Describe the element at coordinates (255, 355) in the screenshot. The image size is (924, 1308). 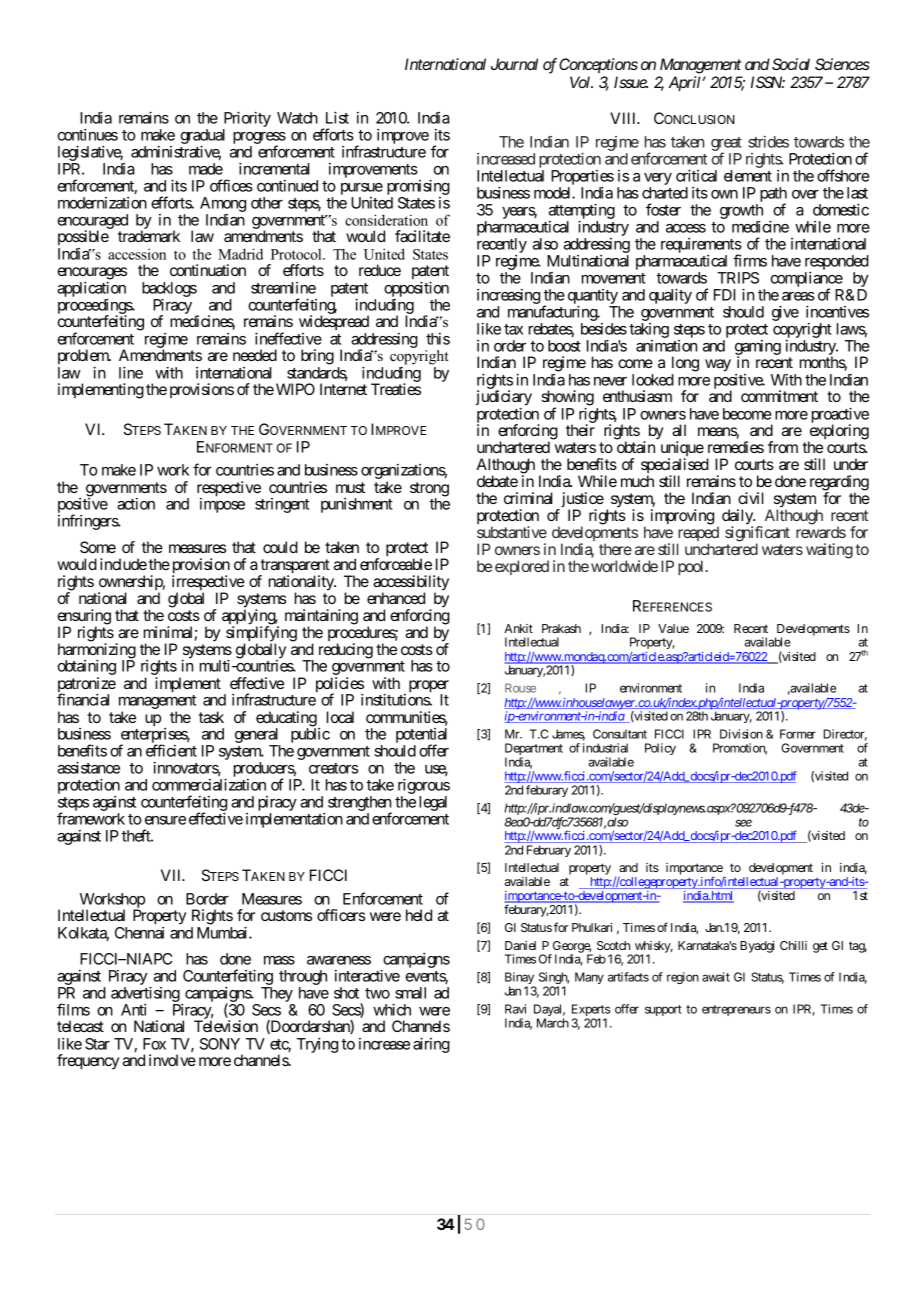
I see `needed` at that location.
